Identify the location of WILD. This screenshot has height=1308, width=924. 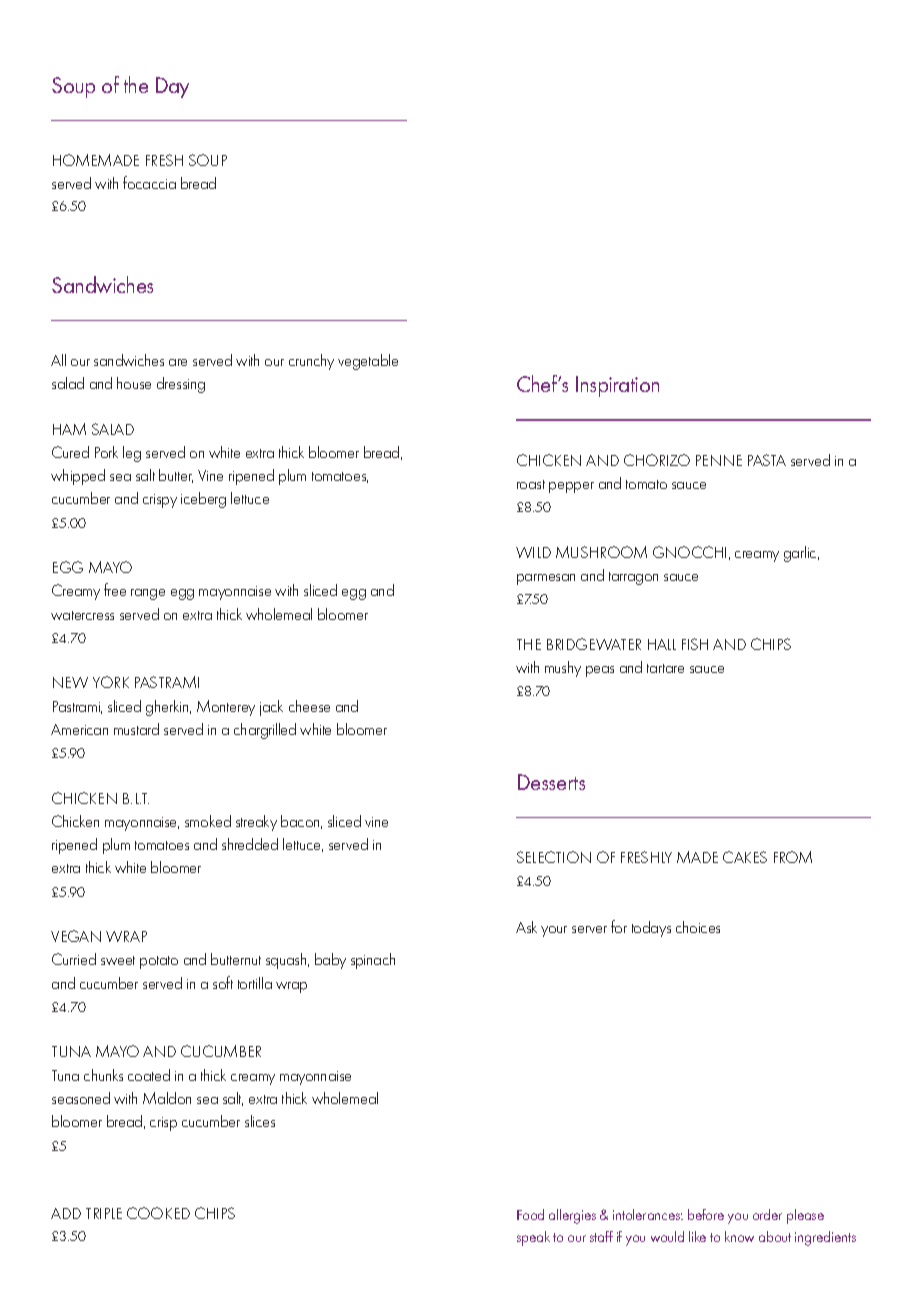
(533, 552).
